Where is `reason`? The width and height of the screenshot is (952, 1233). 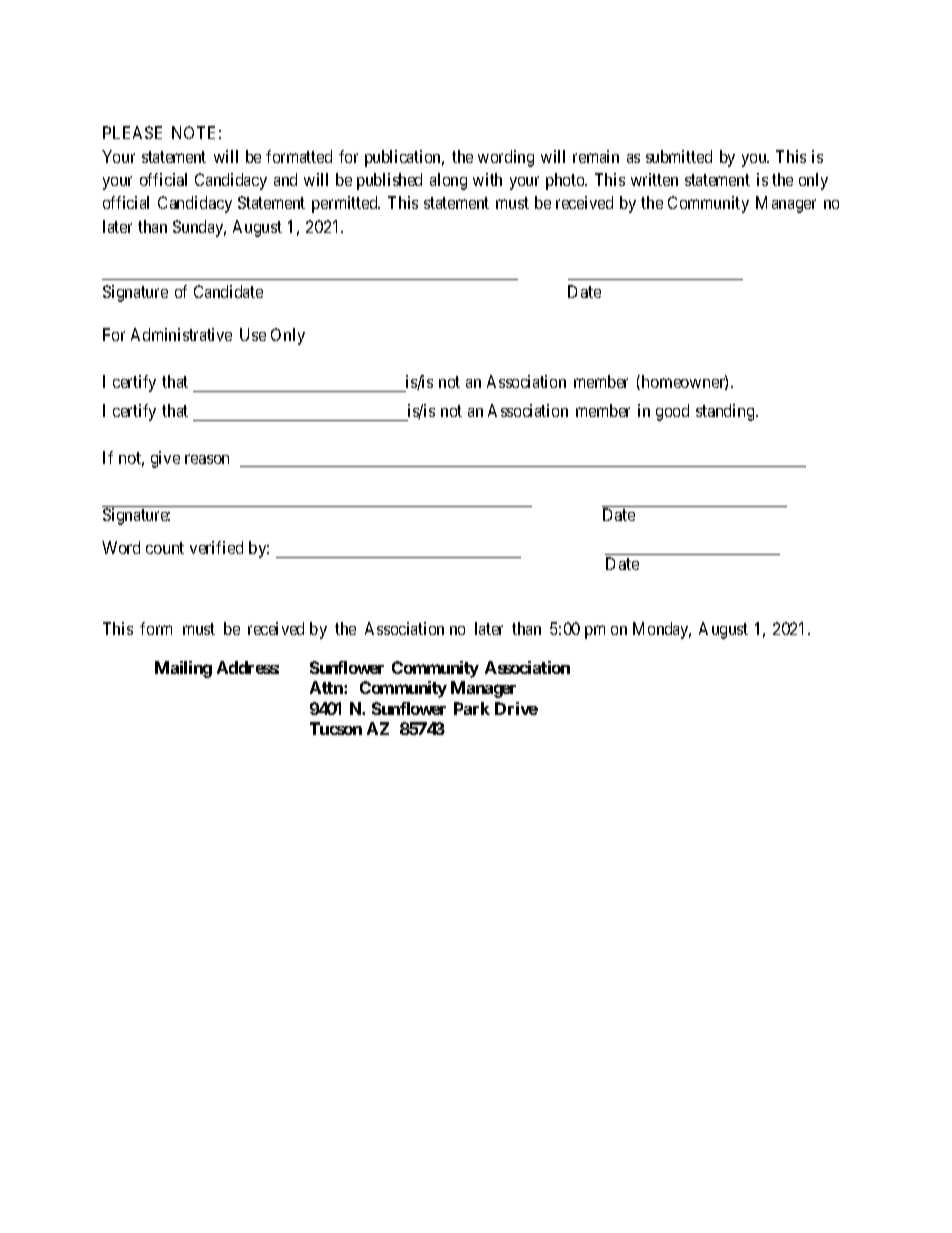 reason is located at coordinates (207, 459).
